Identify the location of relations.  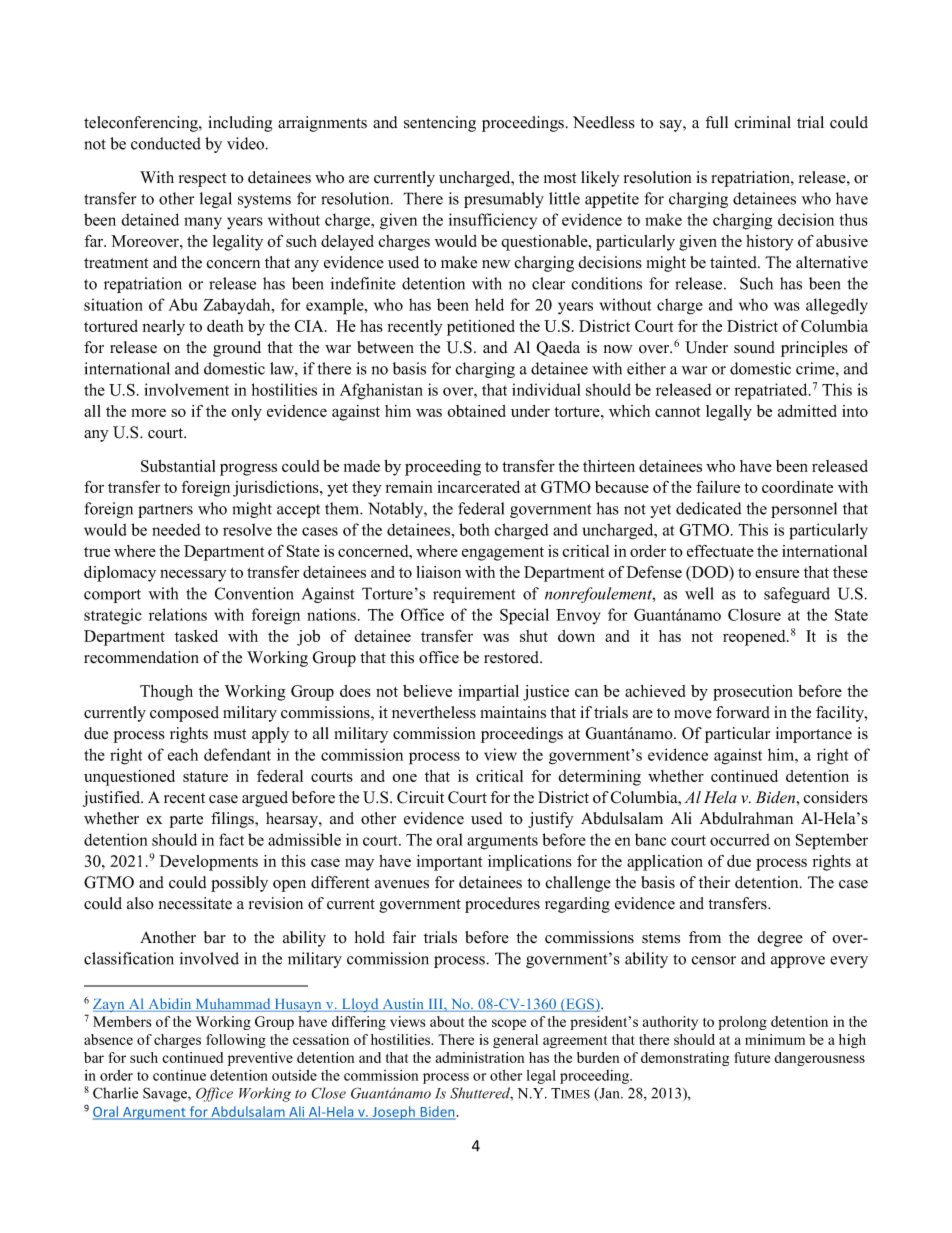
(178, 614).
